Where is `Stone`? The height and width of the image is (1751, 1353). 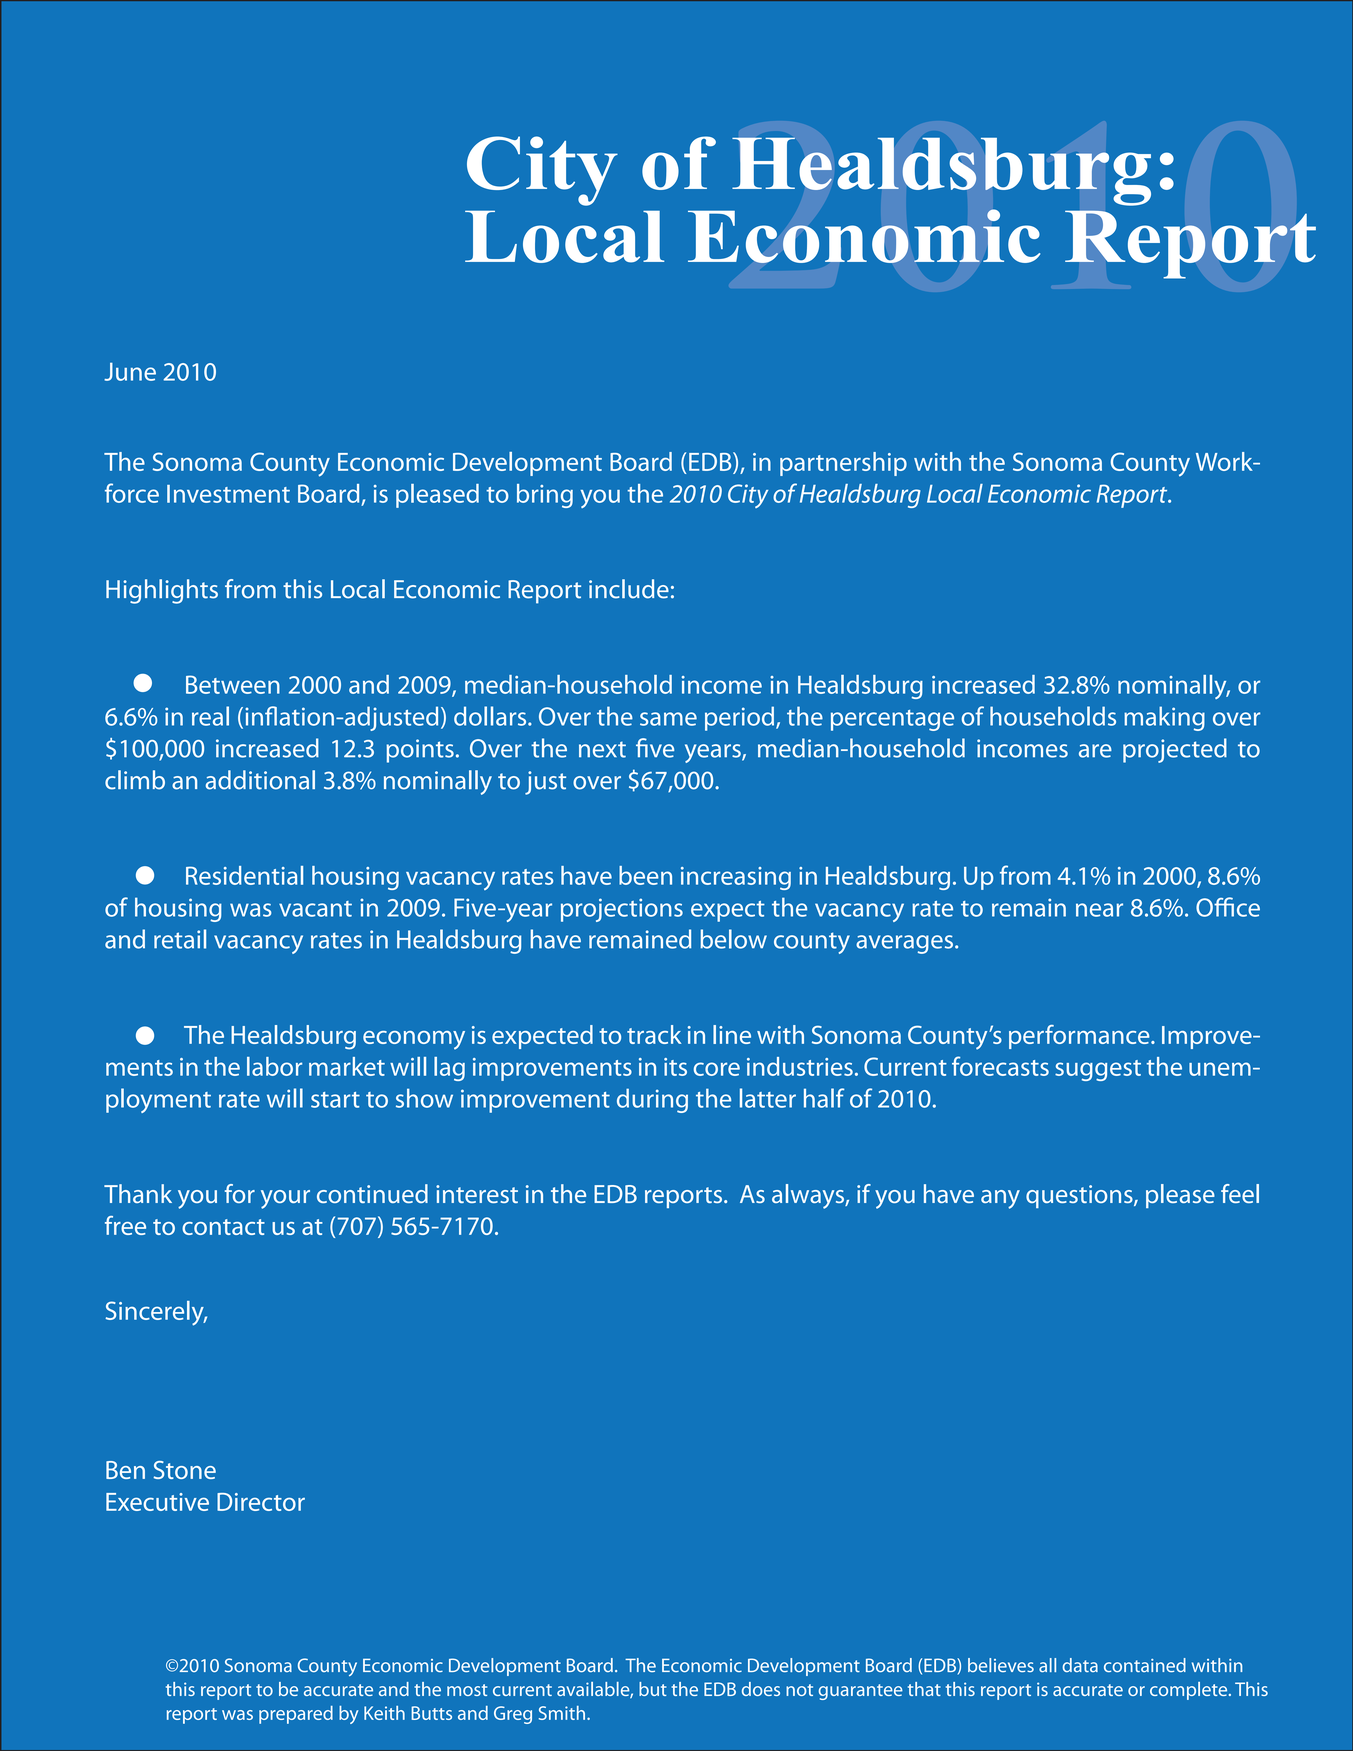
Stone is located at coordinates (185, 1470).
